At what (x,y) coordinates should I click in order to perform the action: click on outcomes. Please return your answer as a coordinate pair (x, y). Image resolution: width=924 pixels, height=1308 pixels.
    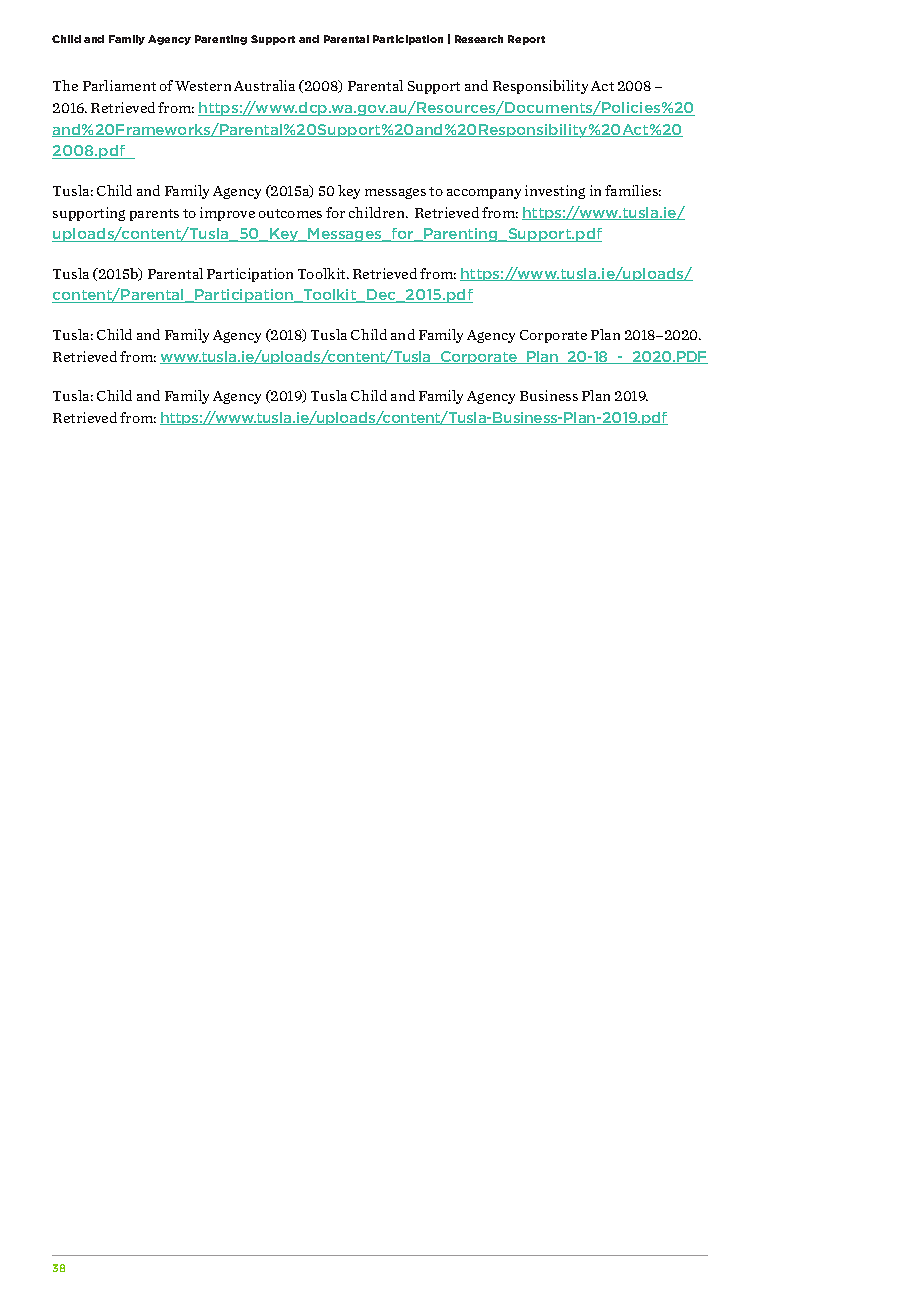
    Looking at the image, I should click on (290, 213).
